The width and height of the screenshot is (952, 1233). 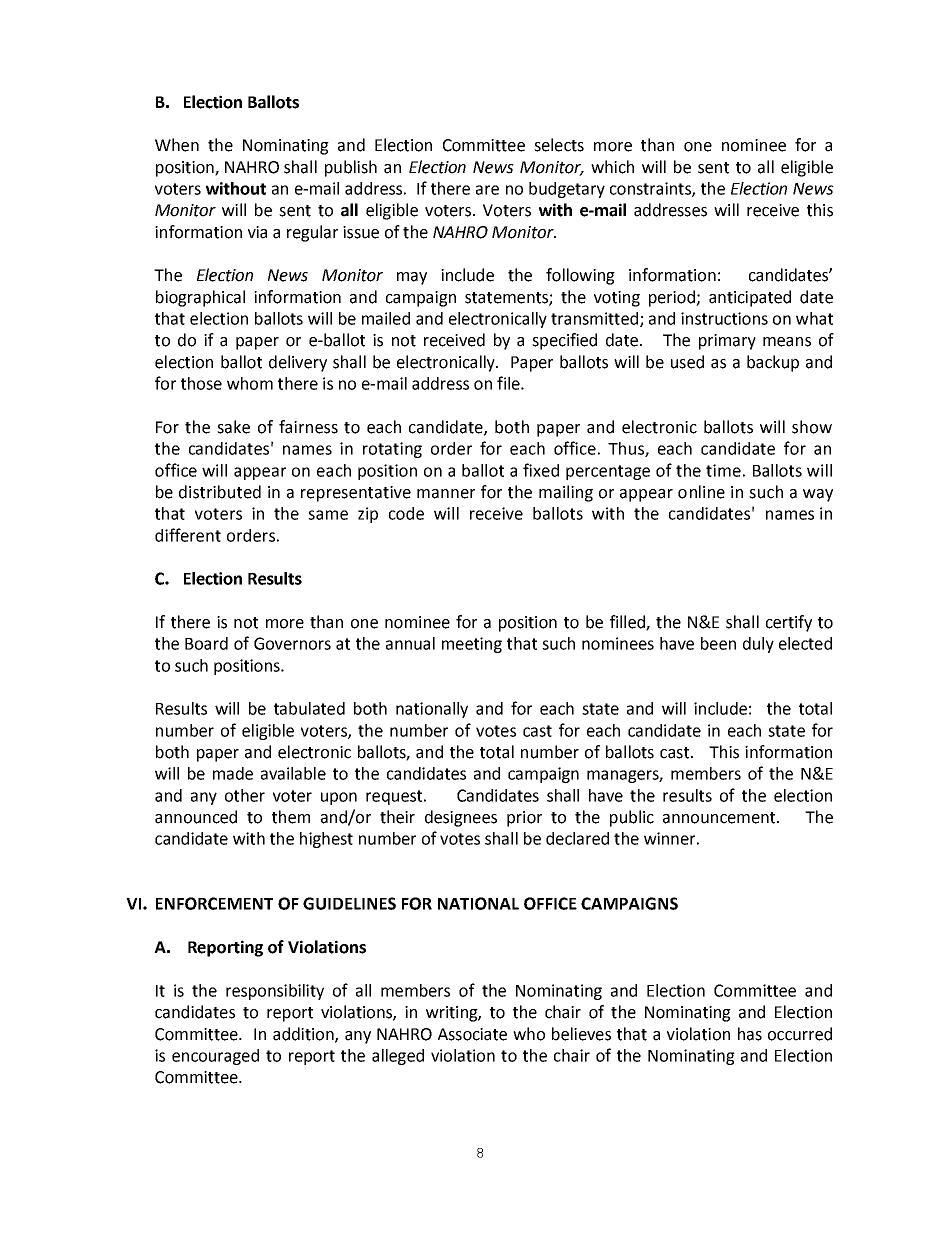 What do you see at coordinates (304, 1034) in the screenshot?
I see `addition` at bounding box center [304, 1034].
